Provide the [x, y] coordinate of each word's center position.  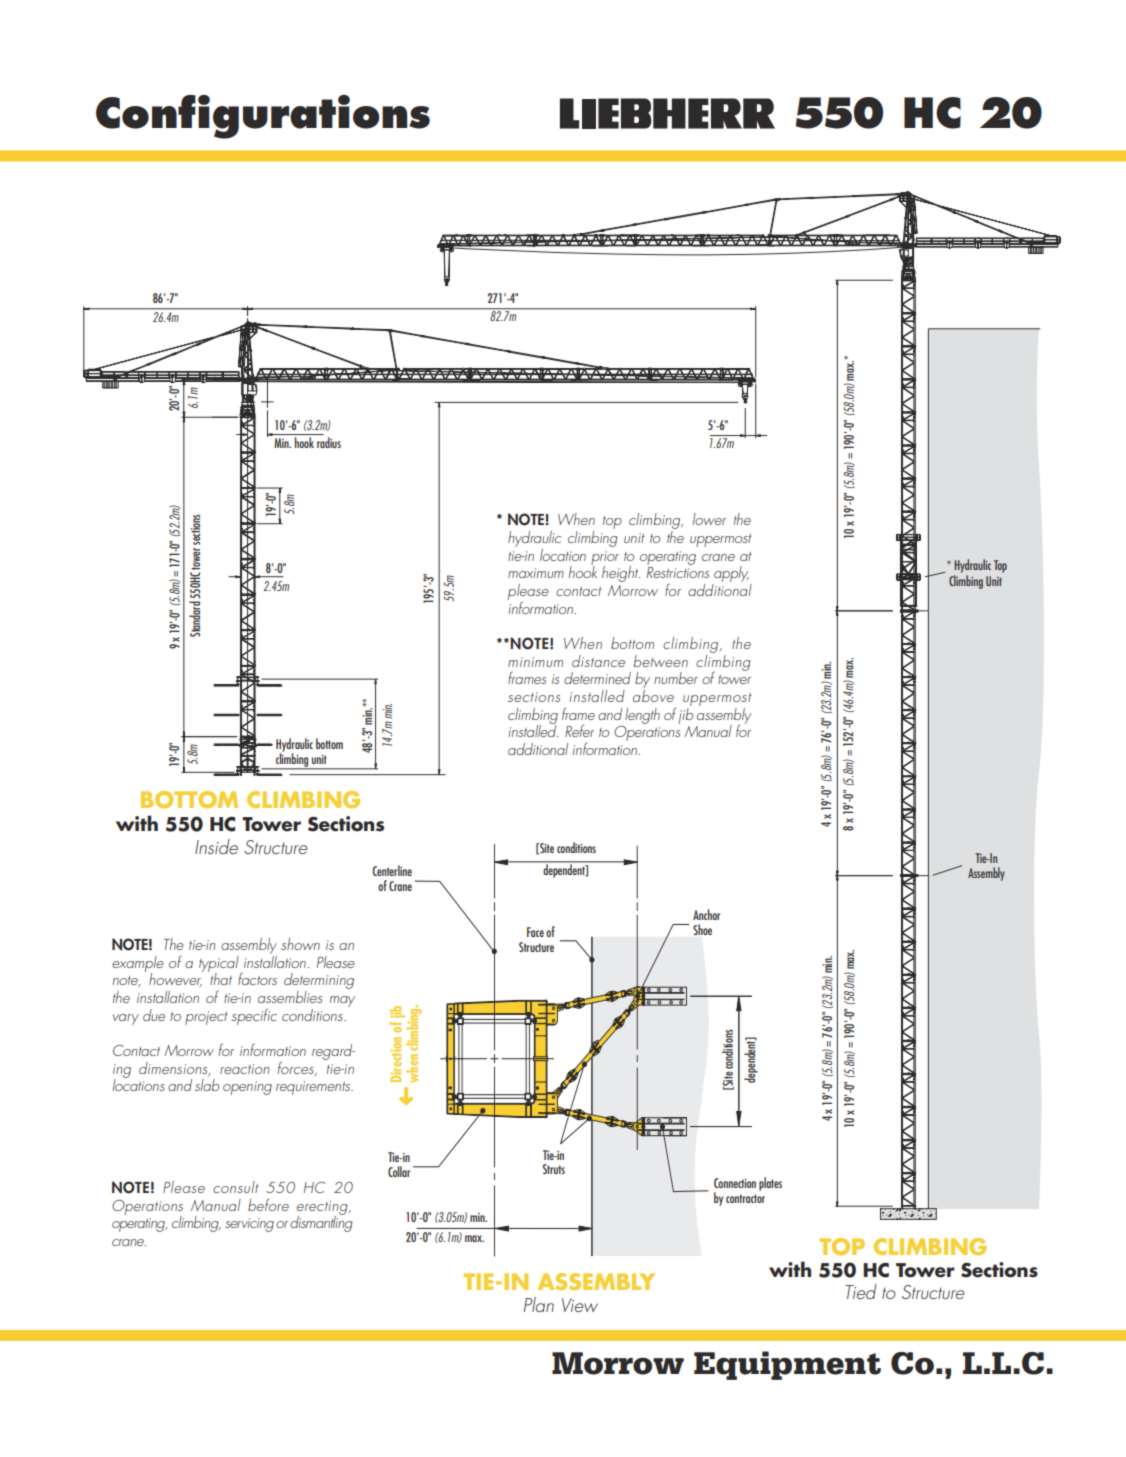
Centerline [392, 870]
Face [535, 932]
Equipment [787, 1365]
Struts [554, 1169]
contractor [745, 1198]
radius [329, 442]
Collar [399, 1171]
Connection [735, 1183]
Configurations [263, 117]
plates [770, 1184]
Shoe [702, 929]
